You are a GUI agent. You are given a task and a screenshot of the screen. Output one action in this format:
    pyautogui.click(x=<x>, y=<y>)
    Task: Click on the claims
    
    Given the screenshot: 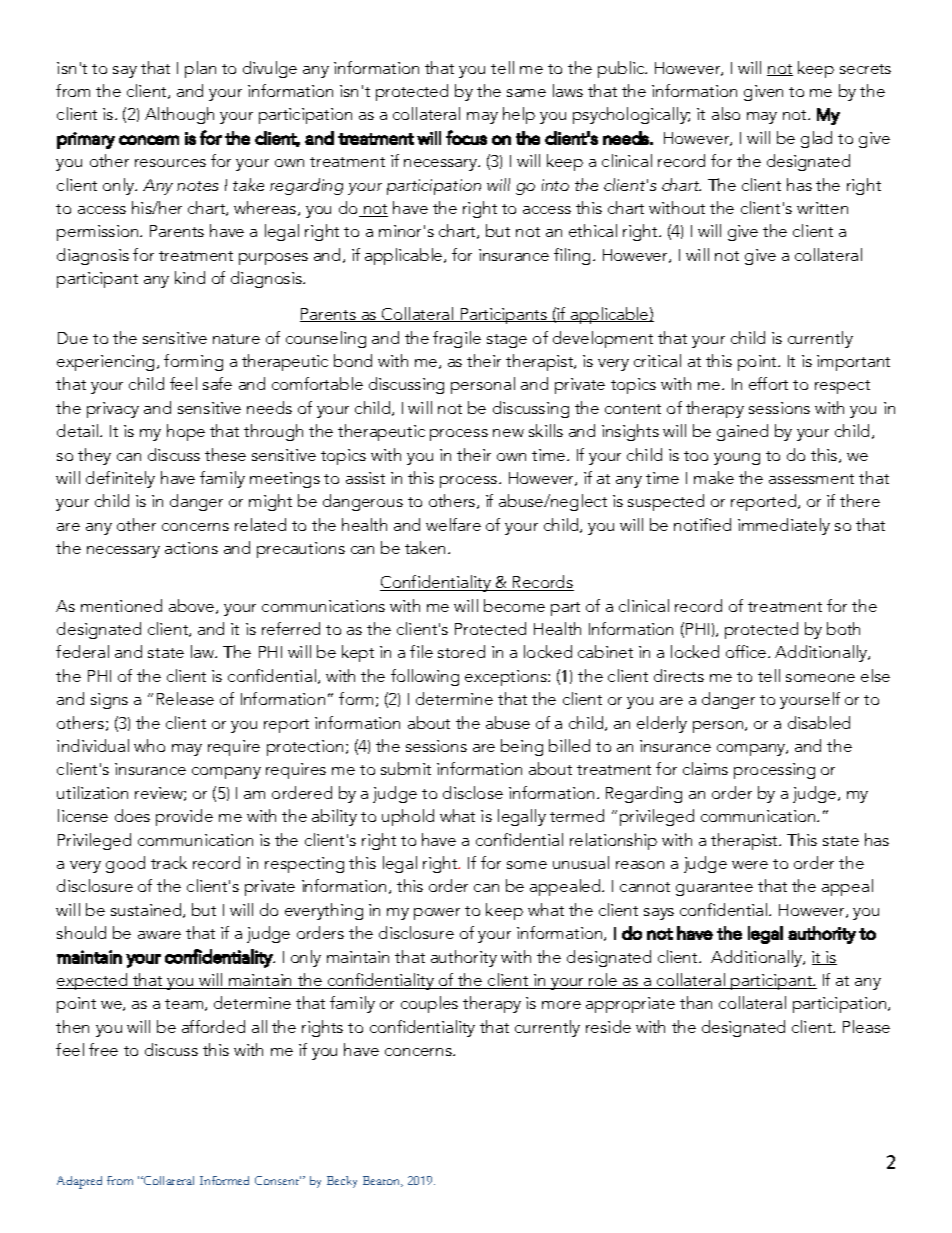 What is the action you would take?
    pyautogui.click(x=705, y=768)
